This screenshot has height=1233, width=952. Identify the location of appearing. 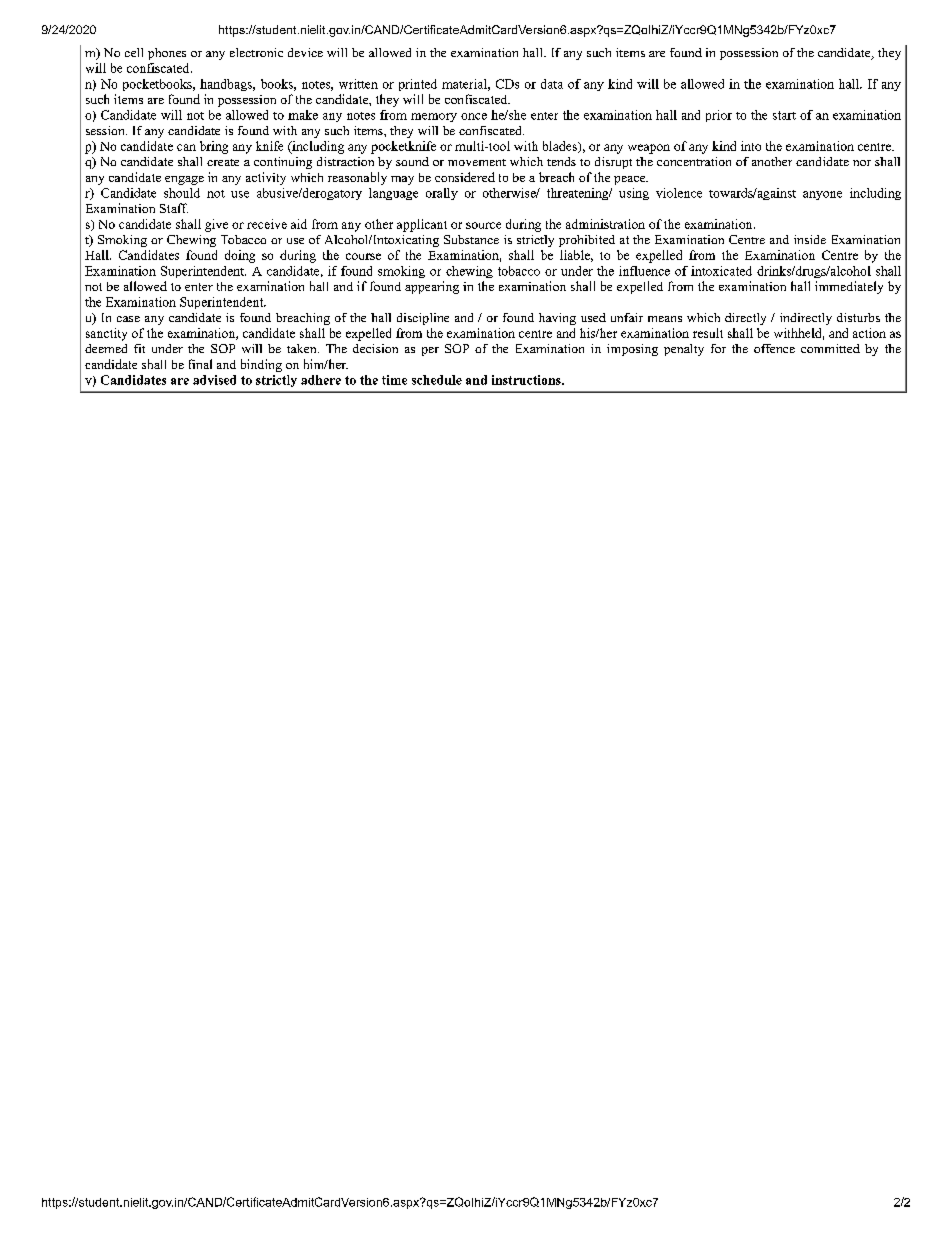
(432, 287).
